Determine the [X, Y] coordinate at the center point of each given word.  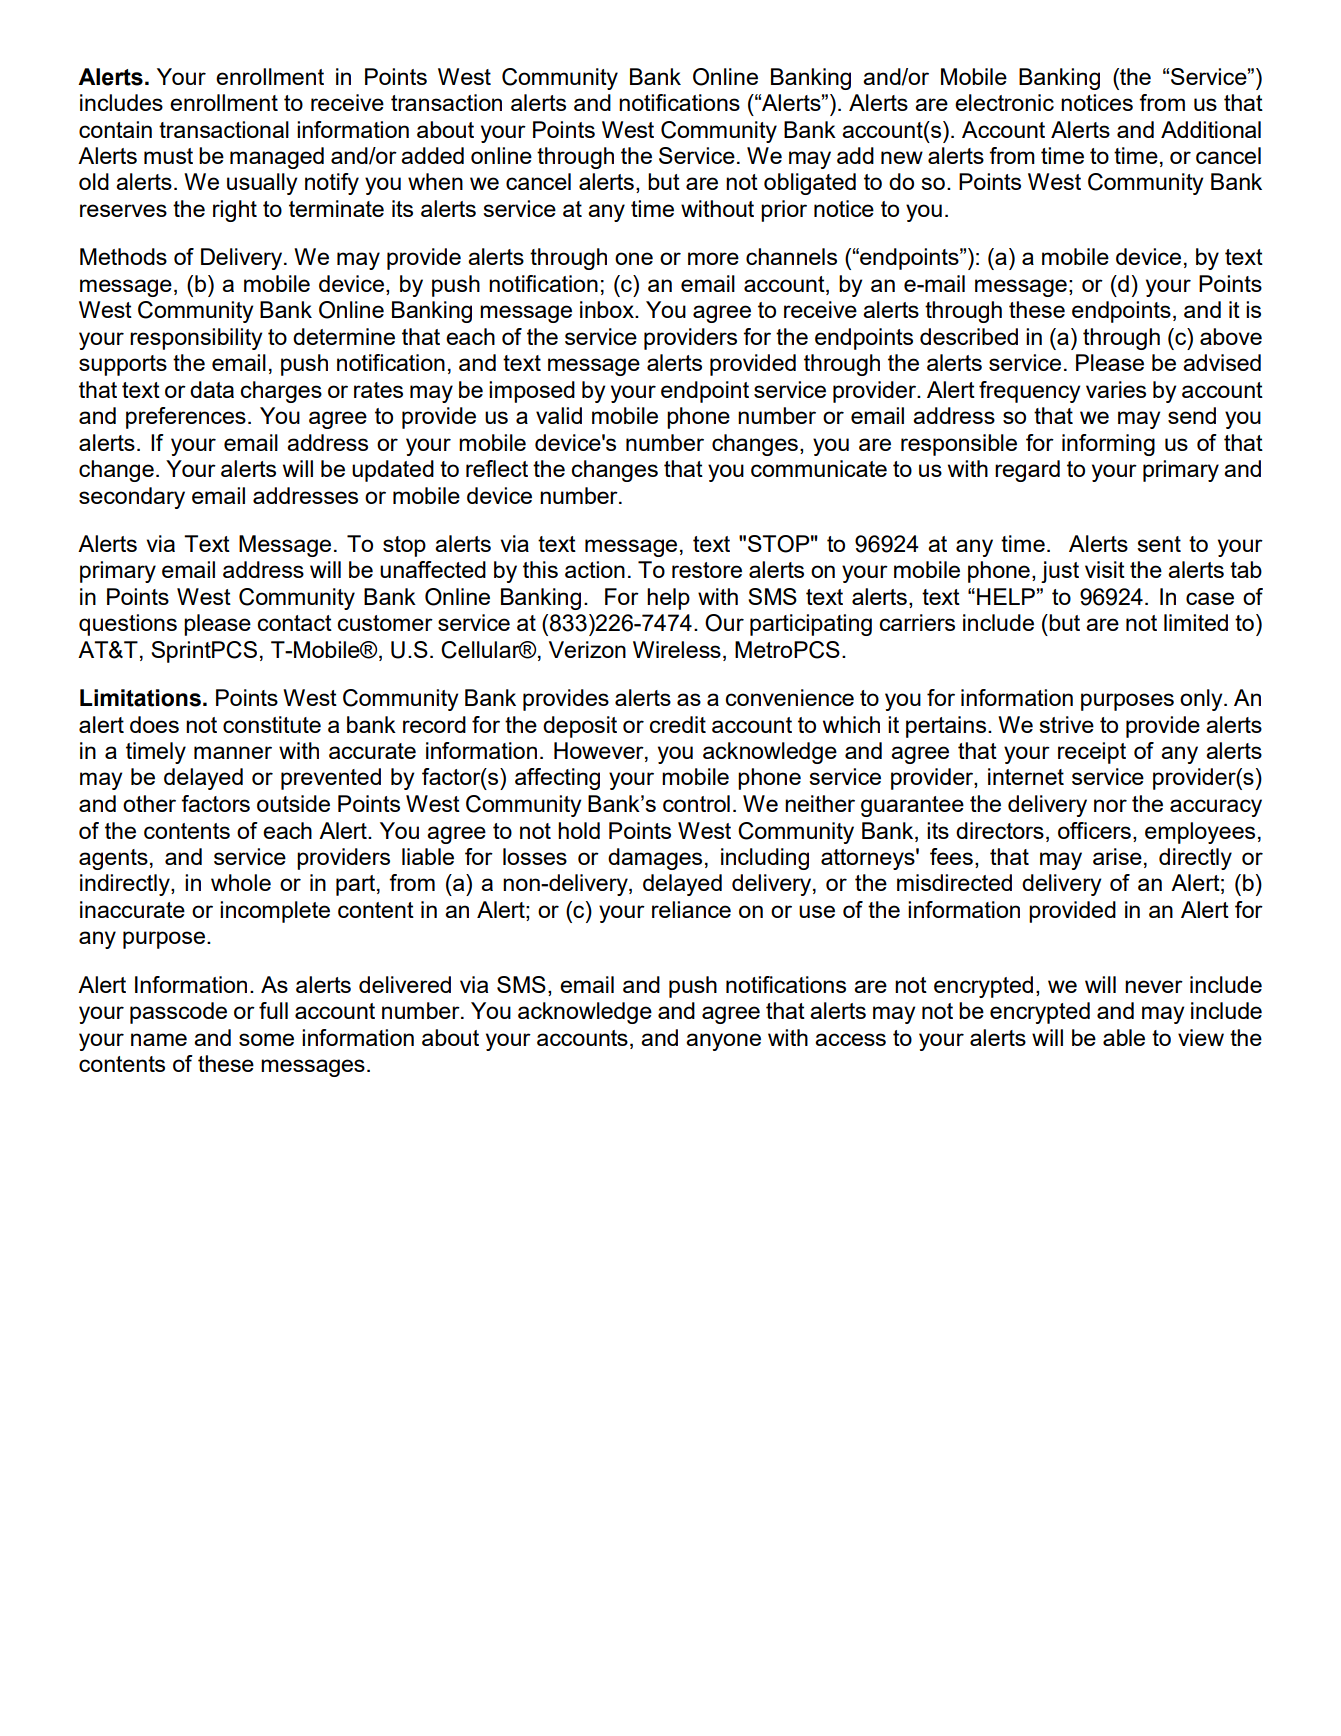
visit [1105, 569]
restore [707, 570]
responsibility [196, 339]
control [696, 803]
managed [277, 158]
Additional [1211, 129]
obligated [810, 184]
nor [1110, 805]
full [273, 1010]
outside [293, 803]
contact [294, 623]
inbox [608, 309]
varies [1116, 389]
